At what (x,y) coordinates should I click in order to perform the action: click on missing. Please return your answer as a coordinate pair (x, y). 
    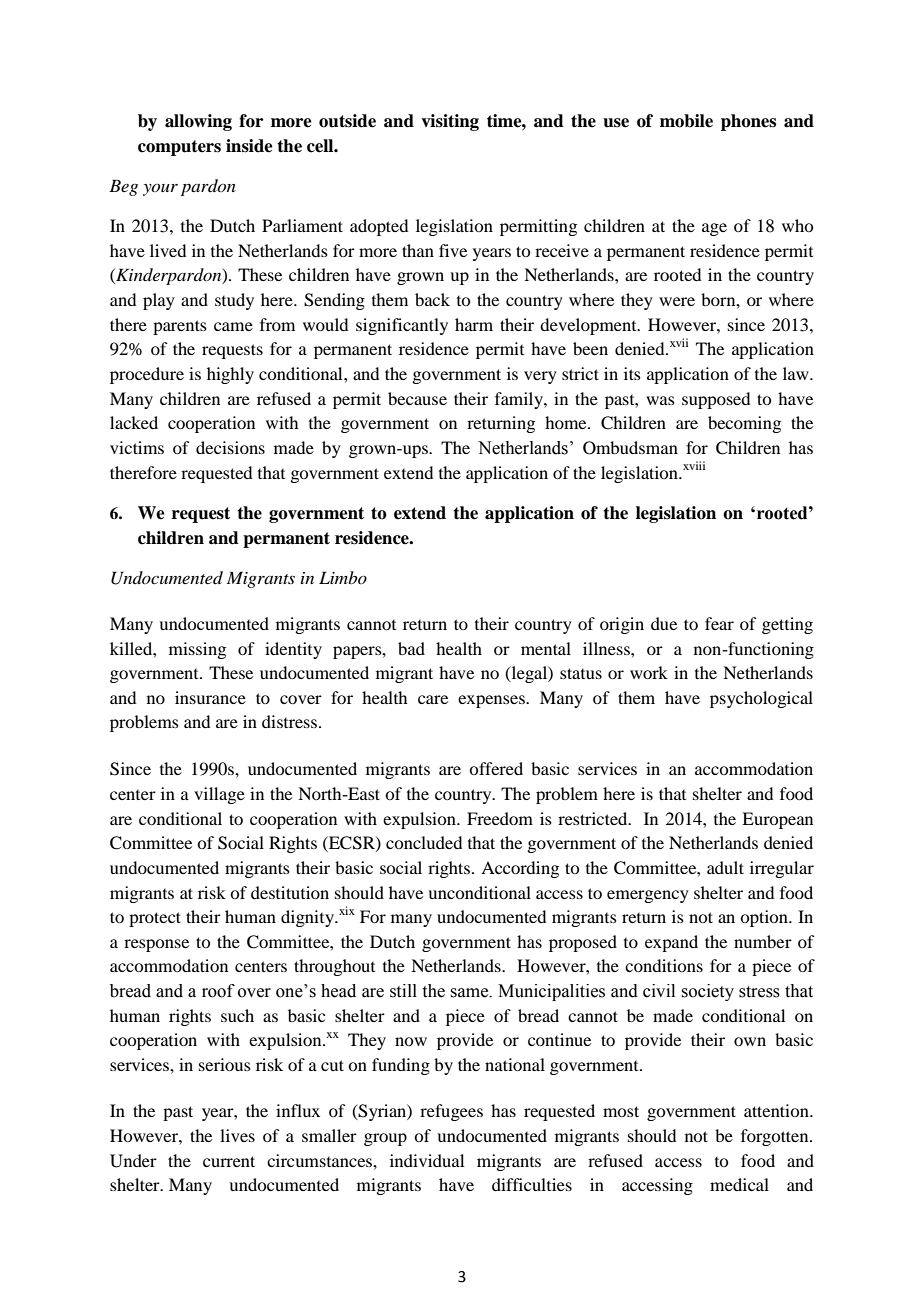
    Looking at the image, I should click on (197, 650).
